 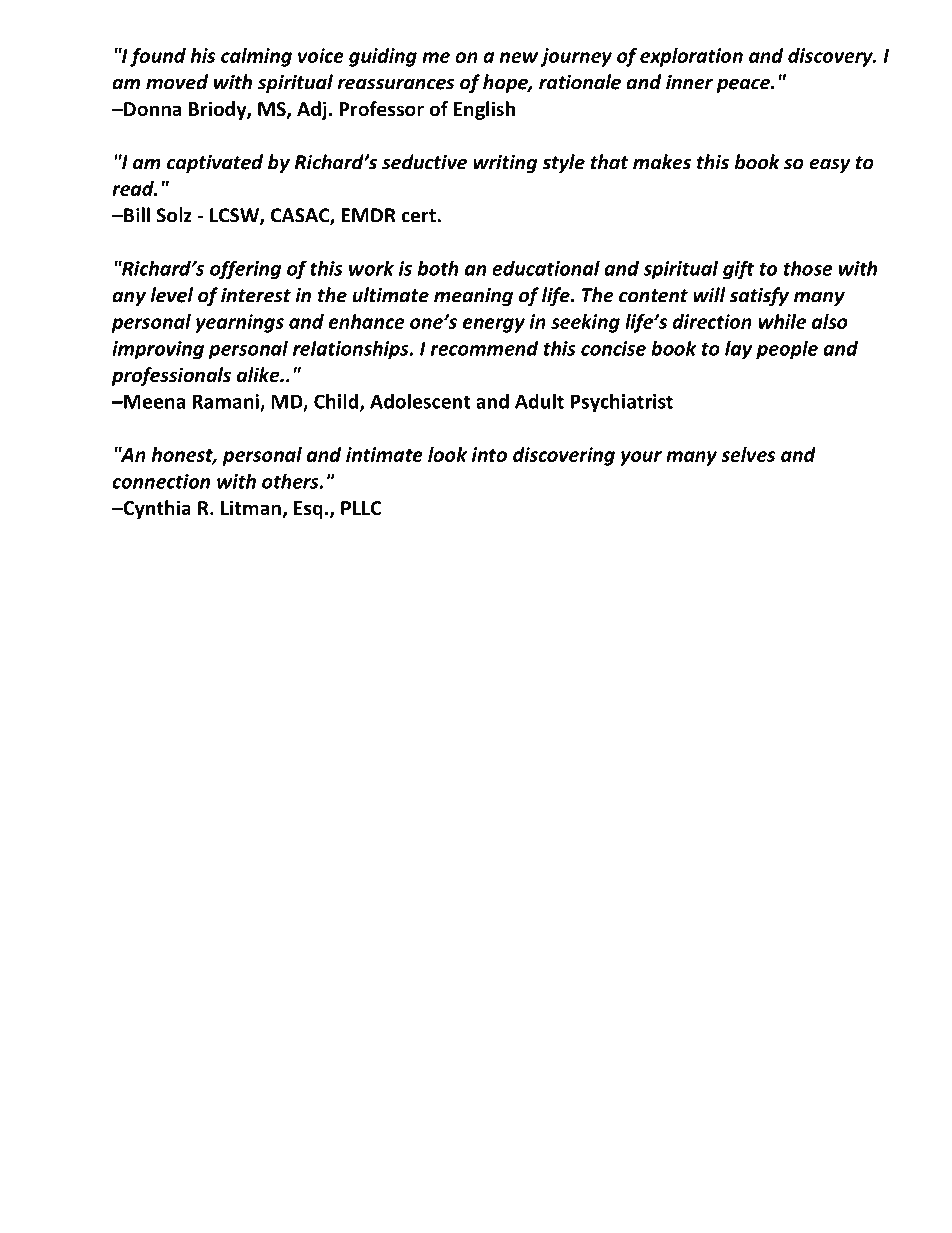 I want to click on PLLC, so click(x=361, y=508).
